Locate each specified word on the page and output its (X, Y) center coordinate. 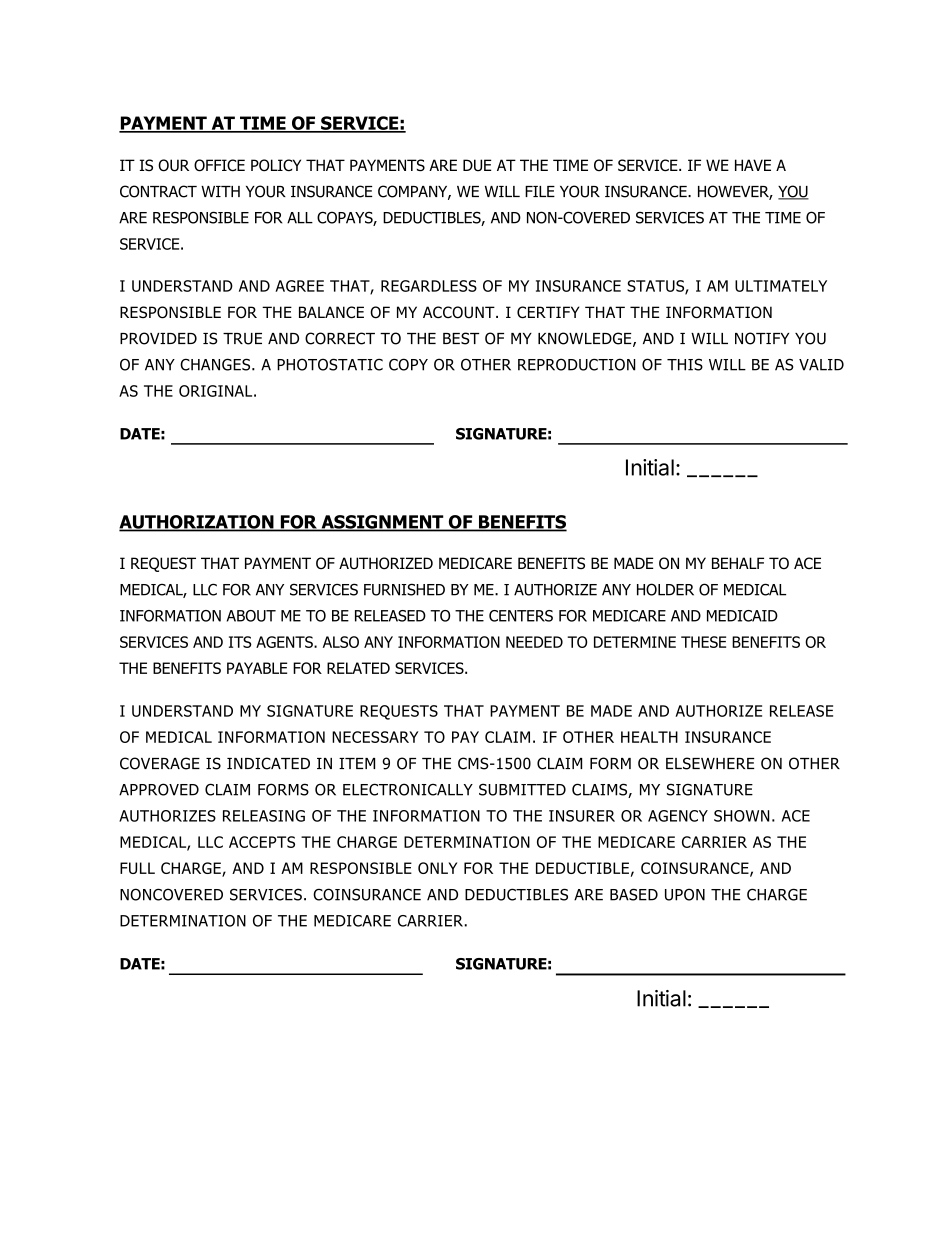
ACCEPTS (262, 842)
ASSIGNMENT (382, 523)
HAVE (753, 165)
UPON (685, 894)
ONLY (437, 868)
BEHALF (738, 563)
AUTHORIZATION (197, 523)
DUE (477, 165)
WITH (220, 191)
